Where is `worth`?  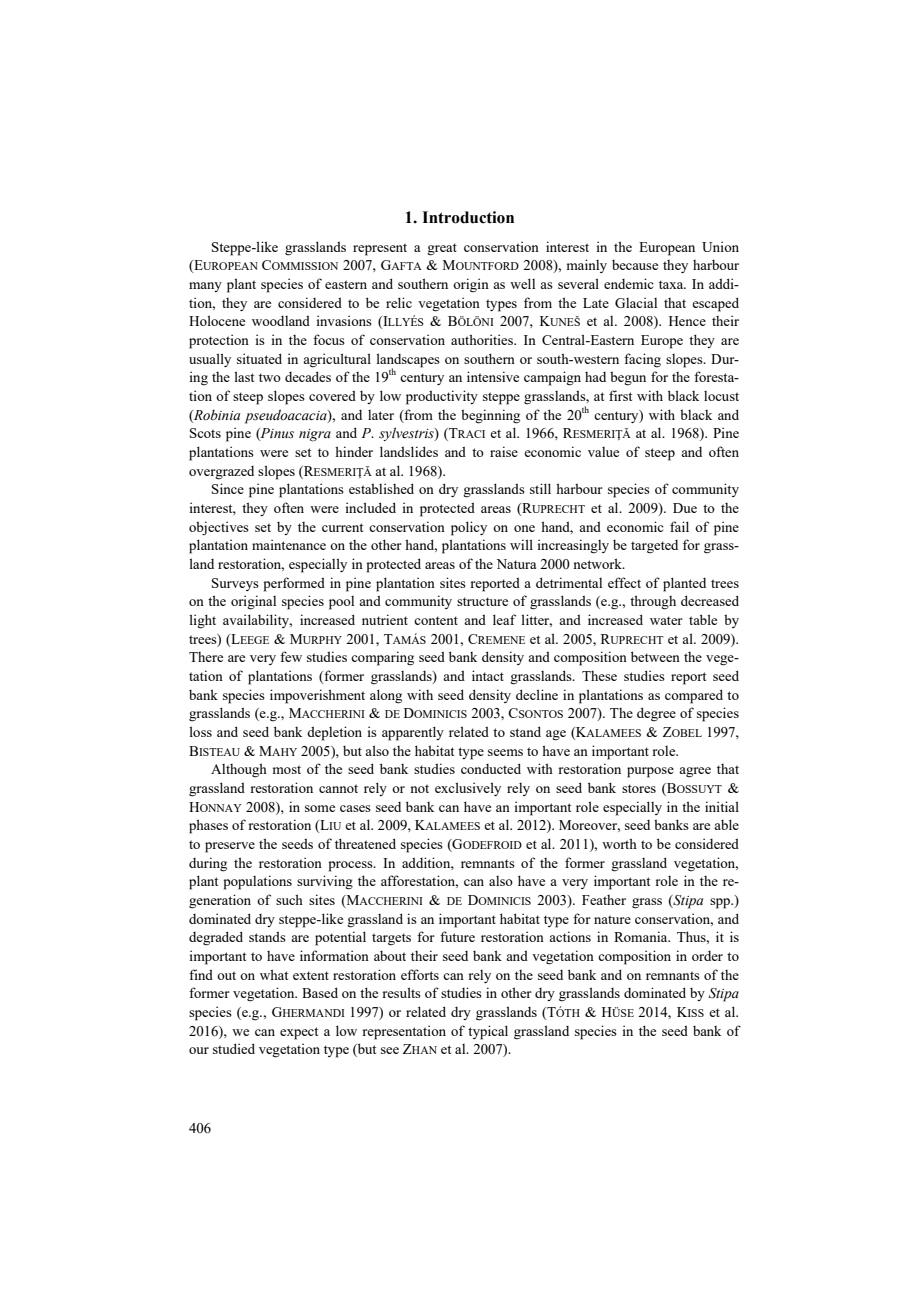 worth is located at coordinates (619, 843).
